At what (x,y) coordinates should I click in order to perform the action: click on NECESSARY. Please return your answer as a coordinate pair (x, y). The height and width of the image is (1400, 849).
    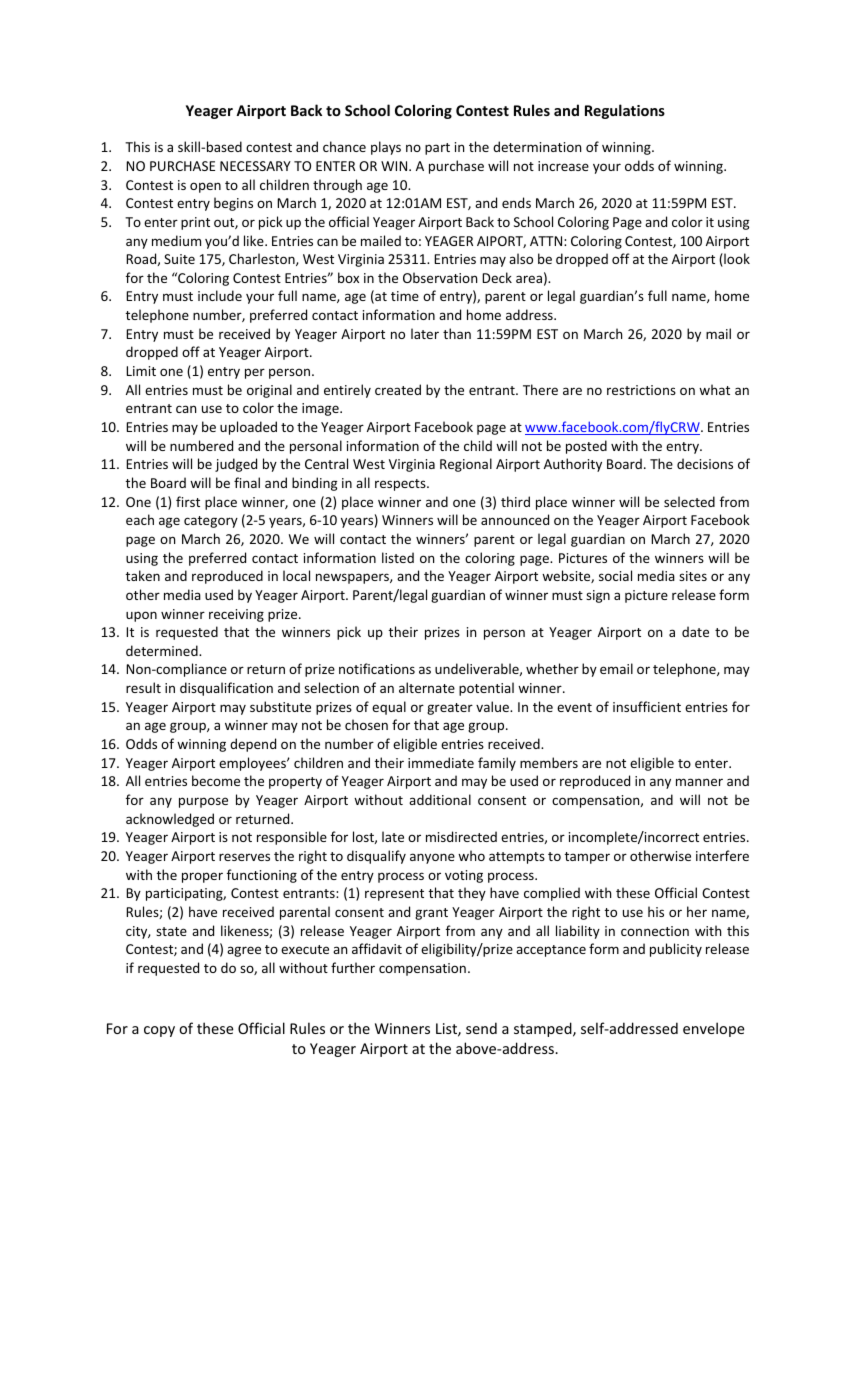
    Looking at the image, I should click on (255, 166).
